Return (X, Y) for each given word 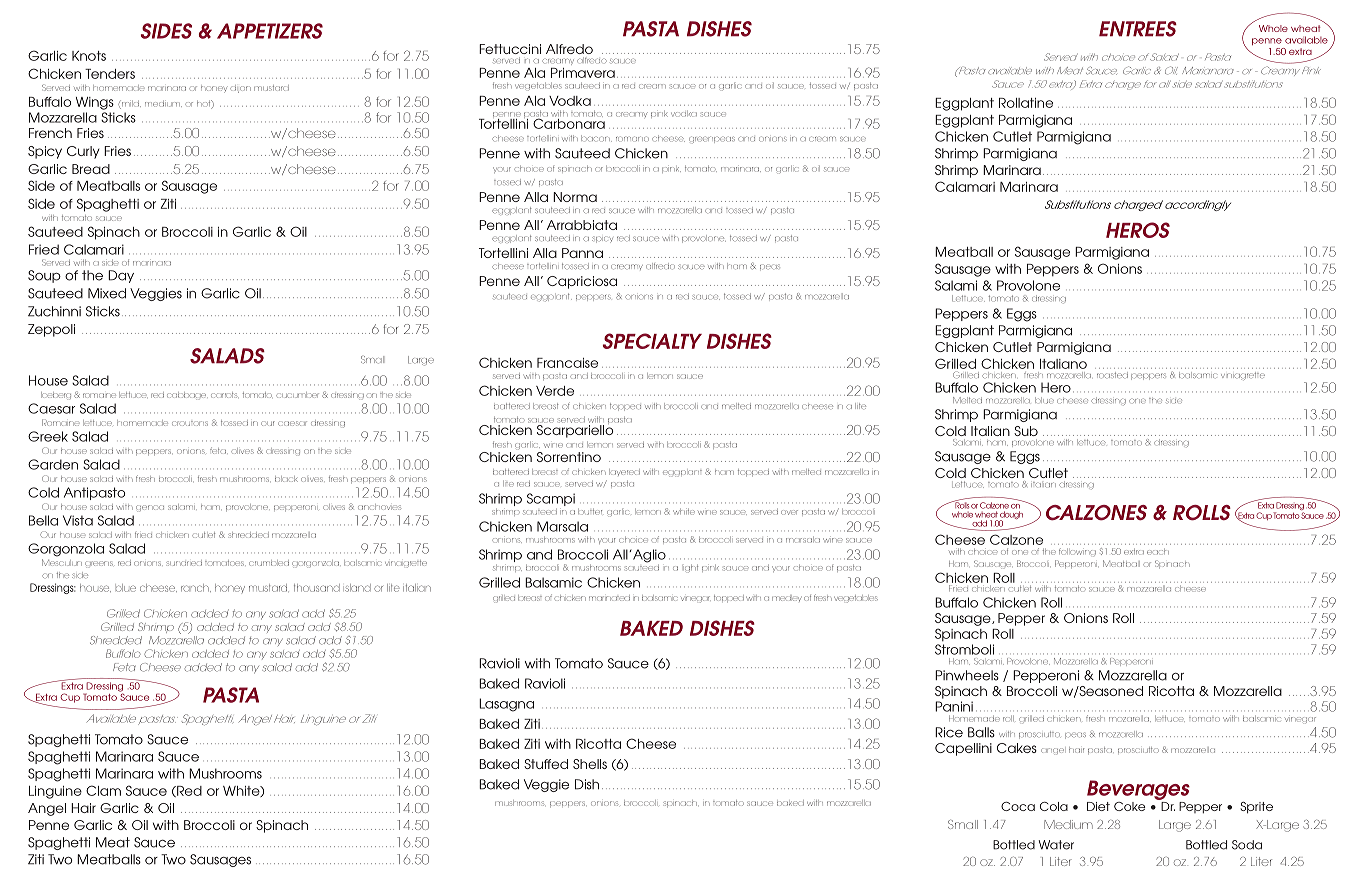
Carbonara (568, 122)
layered (624, 472)
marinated (609, 598)
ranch (196, 588)
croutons (190, 423)
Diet (1098, 806)
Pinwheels (967, 675)
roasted (1112, 375)
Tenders (110, 74)
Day (121, 276)
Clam (103, 790)
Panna (582, 253)
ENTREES (1138, 29)
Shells (590, 764)
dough (1010, 516)
